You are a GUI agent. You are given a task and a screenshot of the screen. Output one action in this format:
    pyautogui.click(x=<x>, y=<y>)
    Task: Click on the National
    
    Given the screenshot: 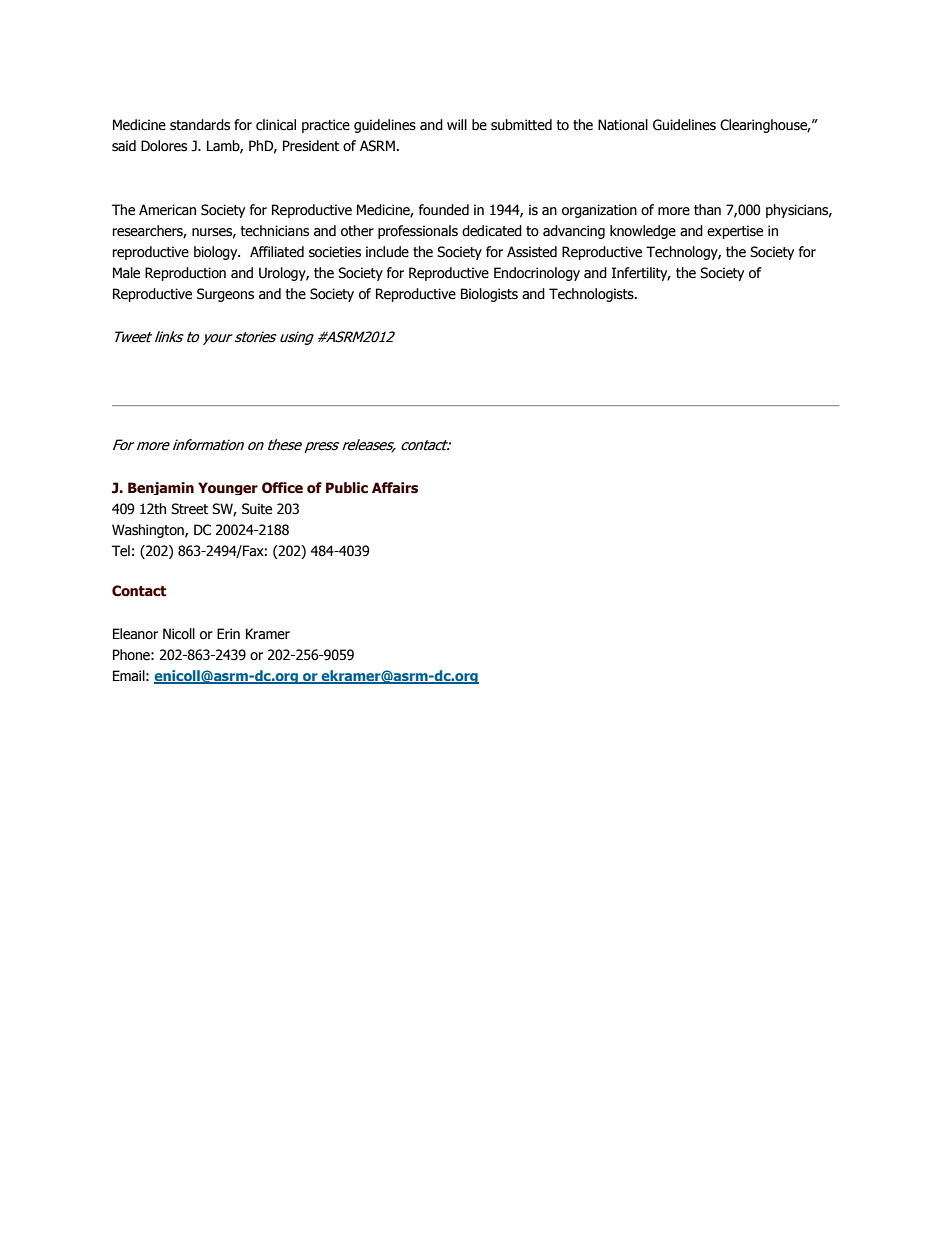 What is the action you would take?
    pyautogui.click(x=623, y=125)
